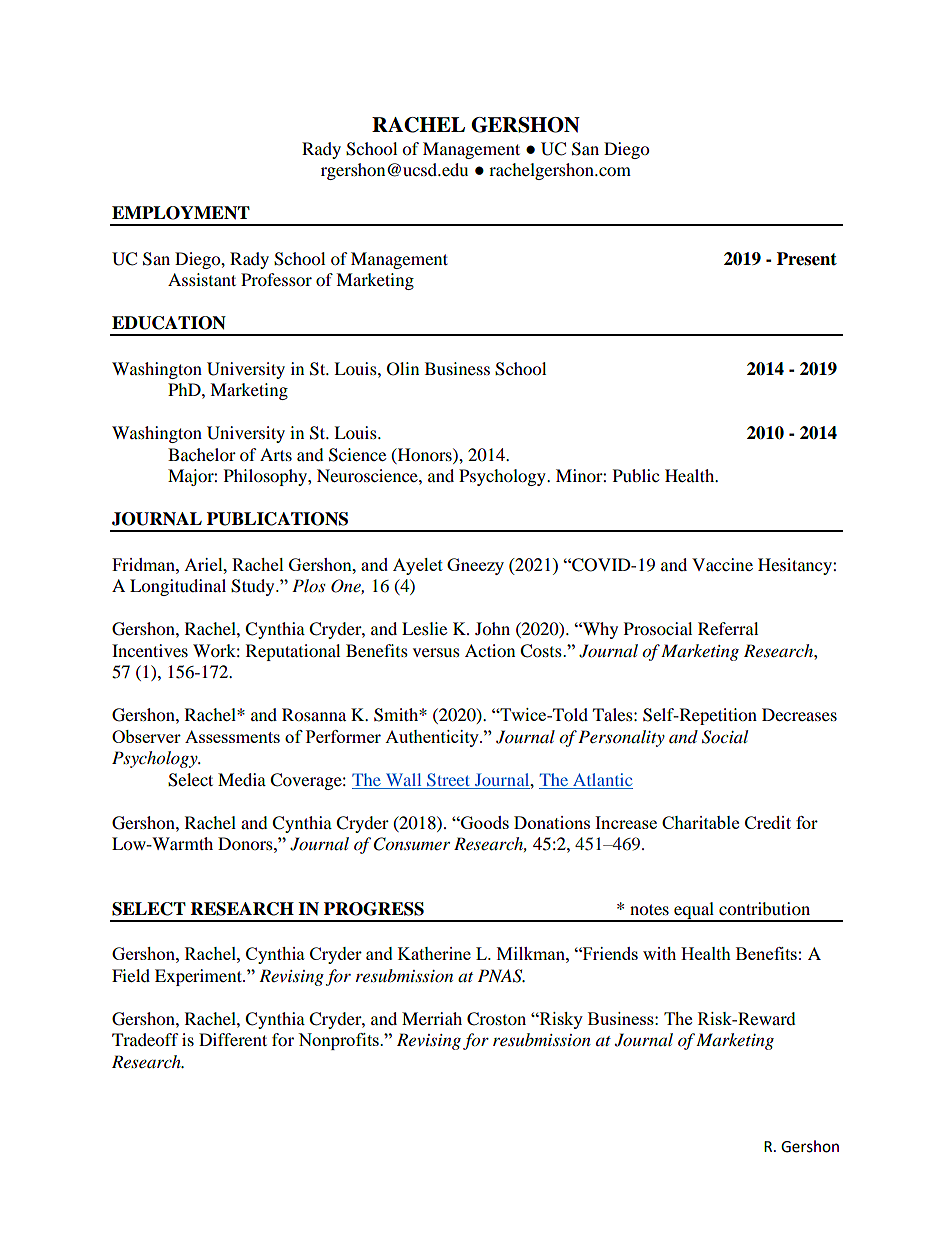 This page has height=1233, width=952. Describe the element at coordinates (276, 279) in the page. I see `Professor` at that location.
